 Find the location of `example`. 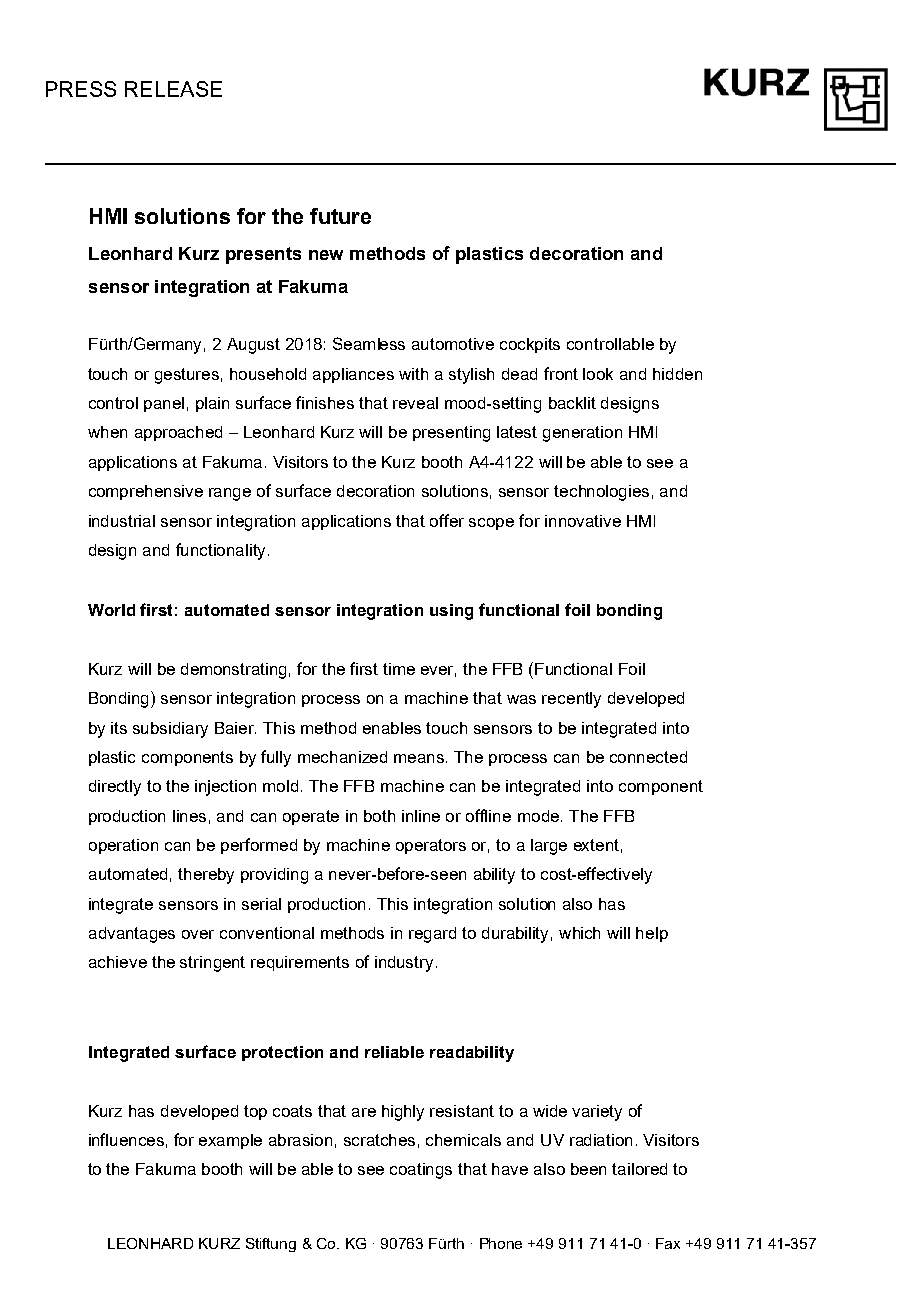

example is located at coordinates (230, 1141).
